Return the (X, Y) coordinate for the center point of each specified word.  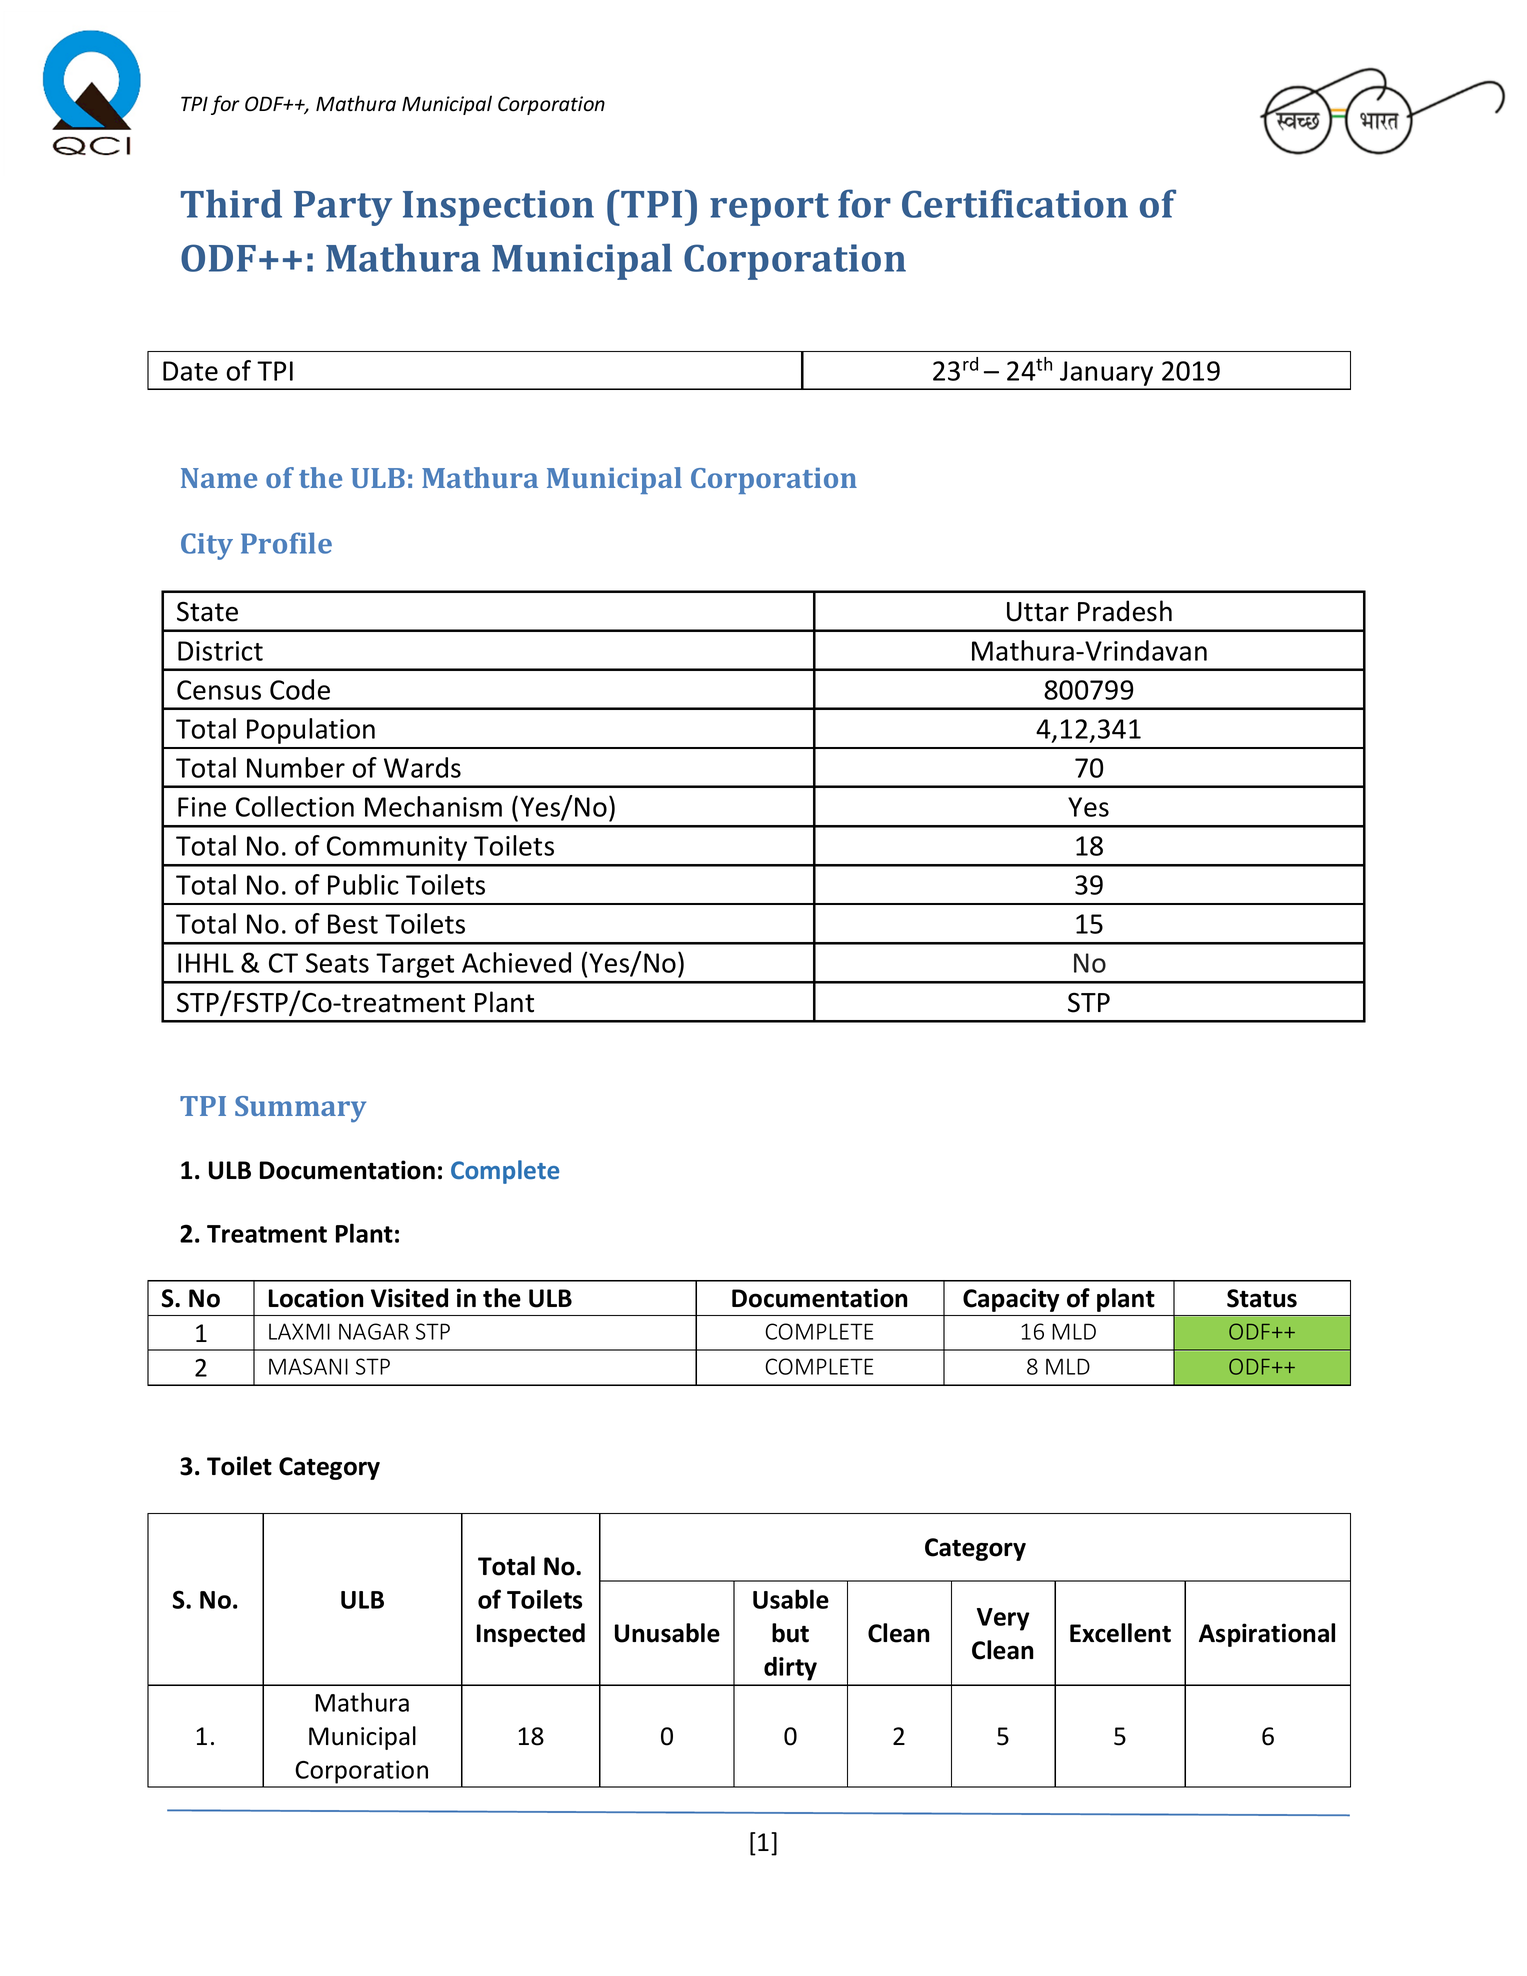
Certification (1015, 203)
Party (343, 208)
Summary (300, 1109)
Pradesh (1125, 611)
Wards (422, 767)
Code (300, 689)
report (769, 209)
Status (1262, 1298)
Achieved (516, 962)
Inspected (531, 1635)
